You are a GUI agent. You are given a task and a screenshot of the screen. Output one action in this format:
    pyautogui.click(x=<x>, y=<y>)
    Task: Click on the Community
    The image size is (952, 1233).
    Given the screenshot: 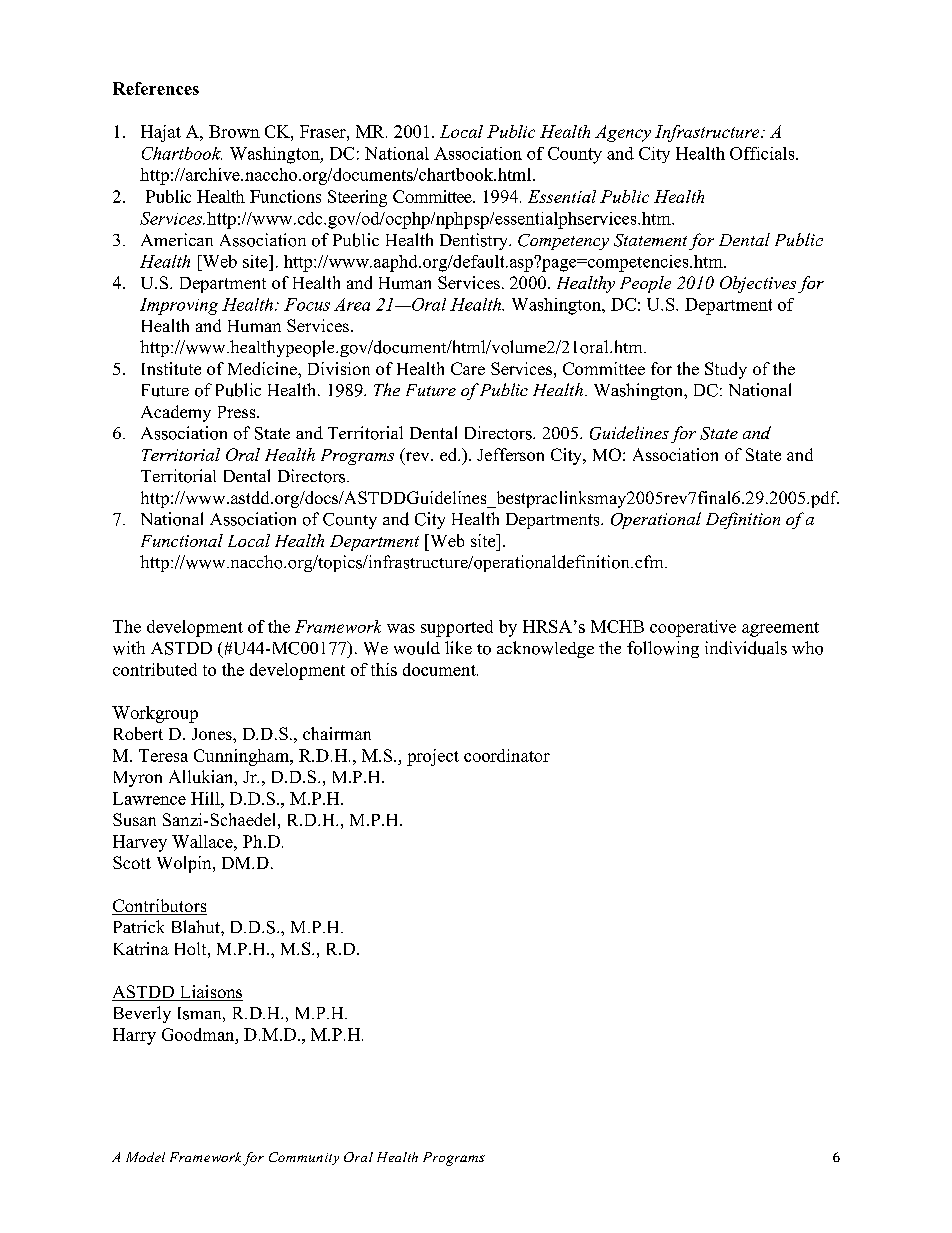 What is the action you would take?
    pyautogui.click(x=304, y=1158)
